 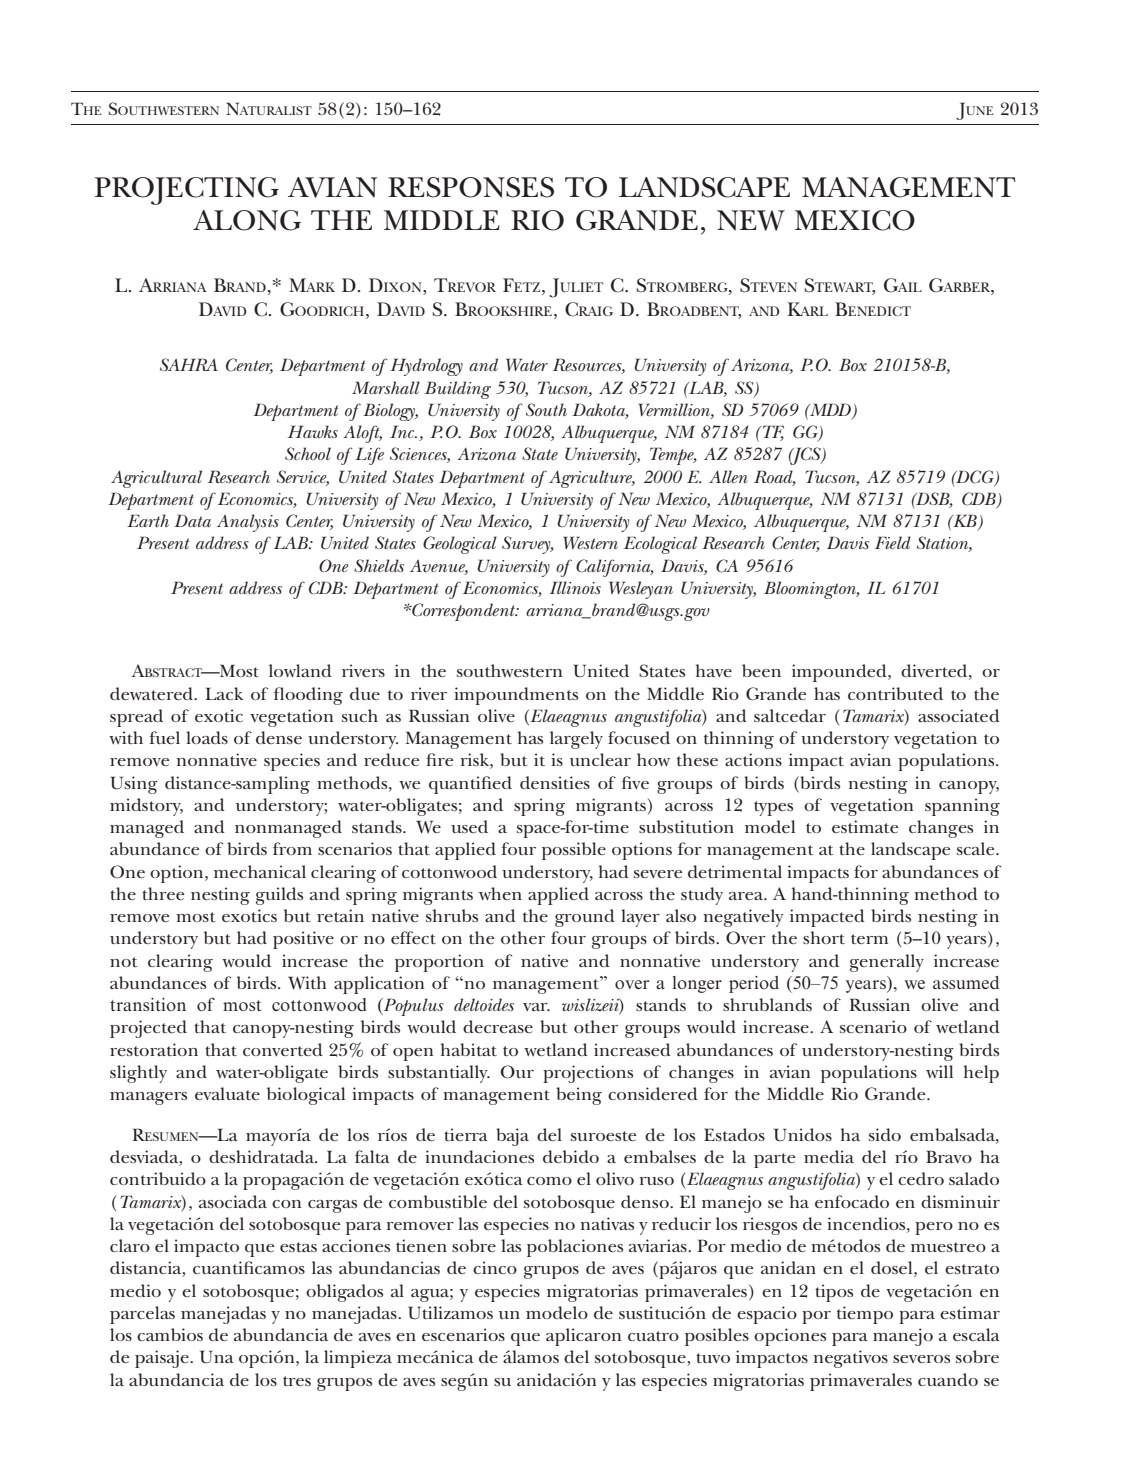 I want to click on loads, so click(x=207, y=737).
